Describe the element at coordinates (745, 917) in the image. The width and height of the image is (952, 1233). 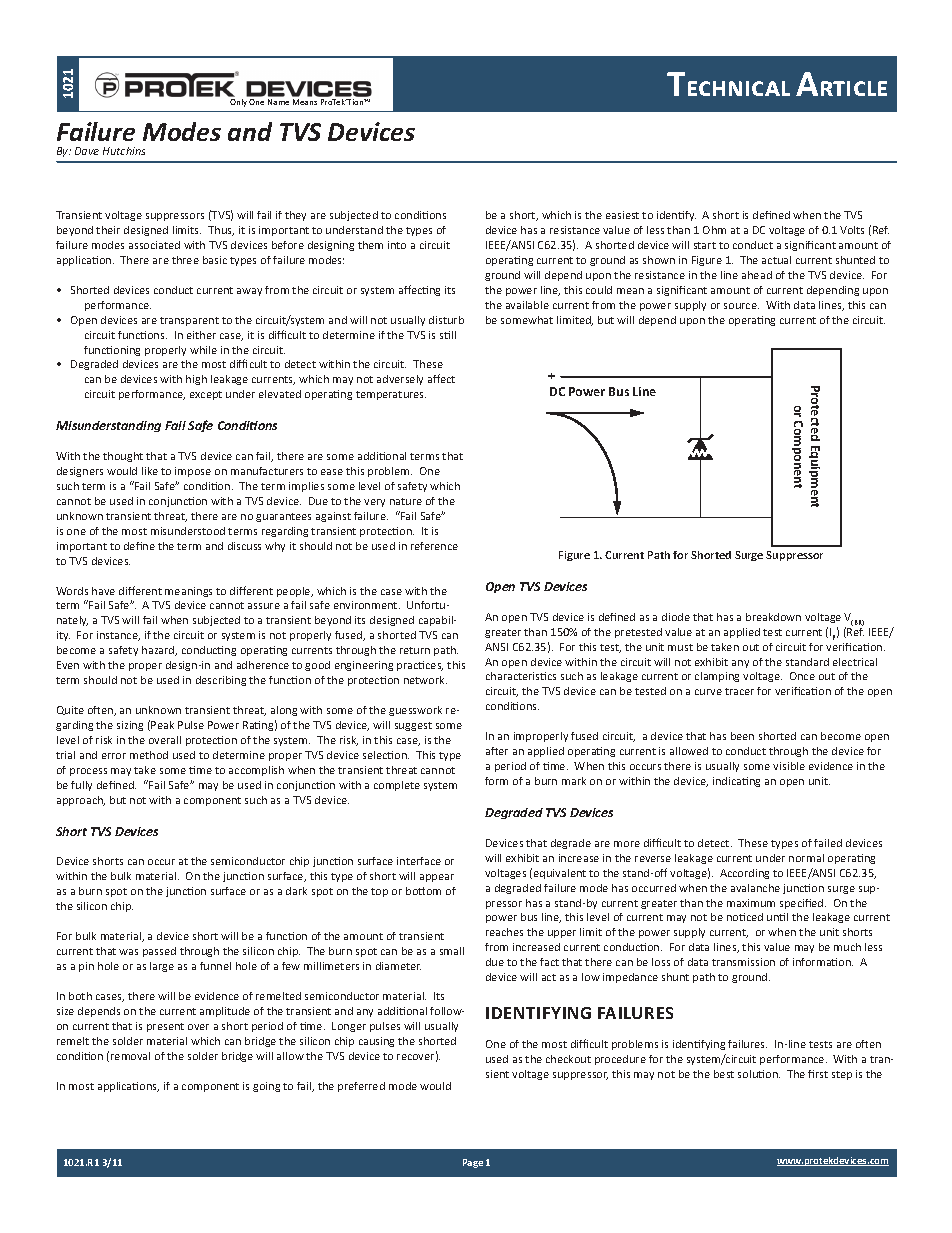
I see `noticed` at that location.
